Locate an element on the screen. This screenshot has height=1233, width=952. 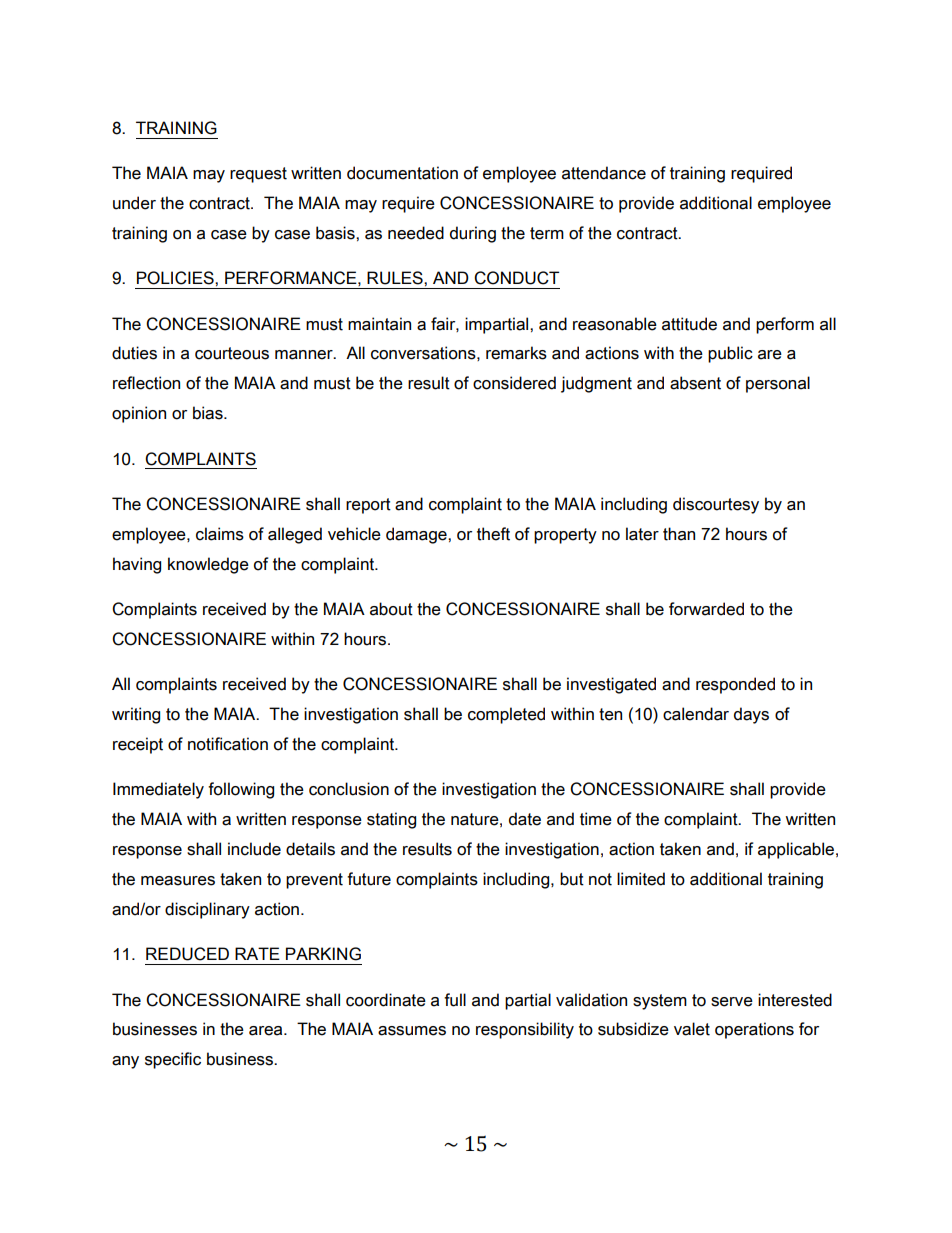
about is located at coordinates (391, 609).
